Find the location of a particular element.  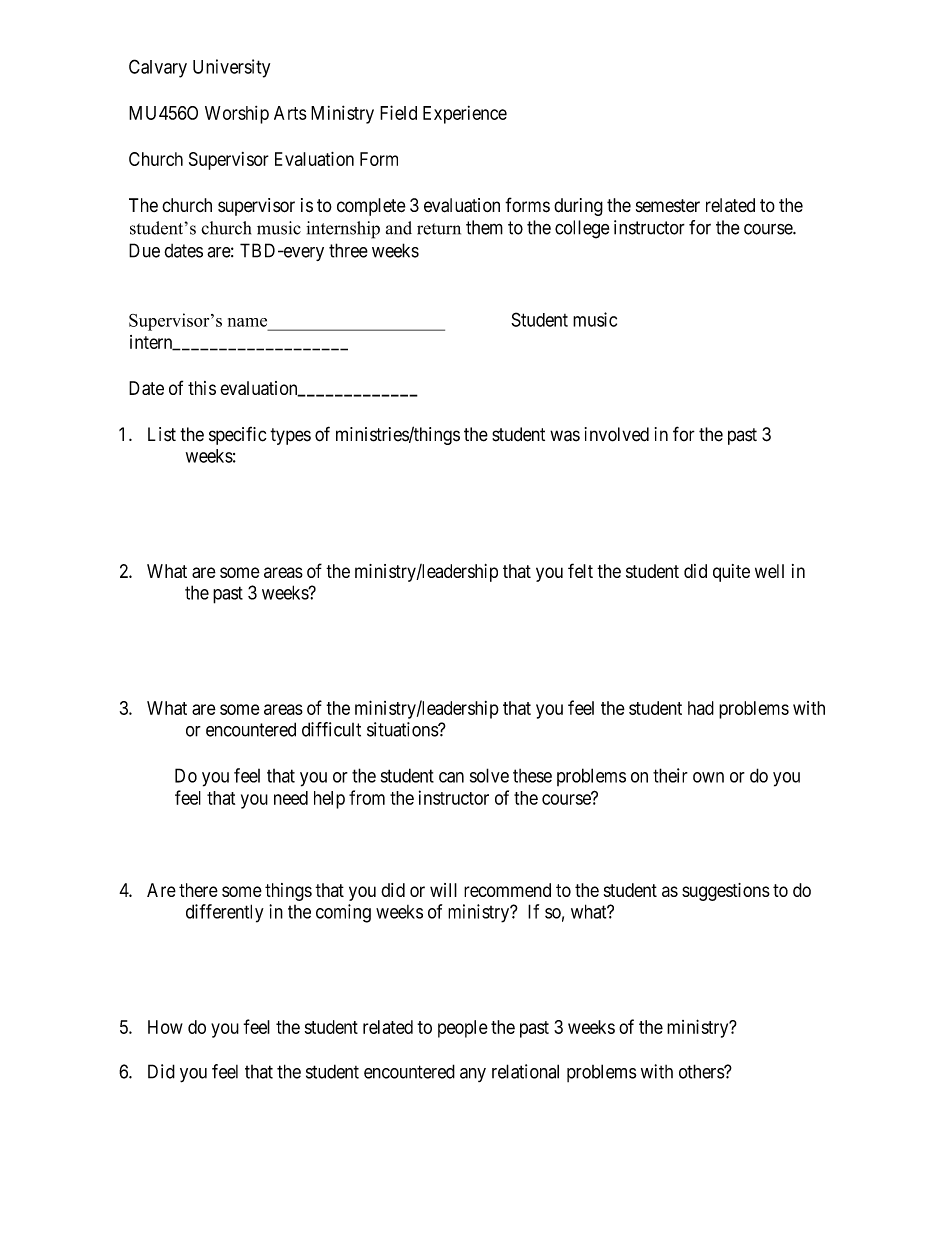

involved is located at coordinates (617, 434).
